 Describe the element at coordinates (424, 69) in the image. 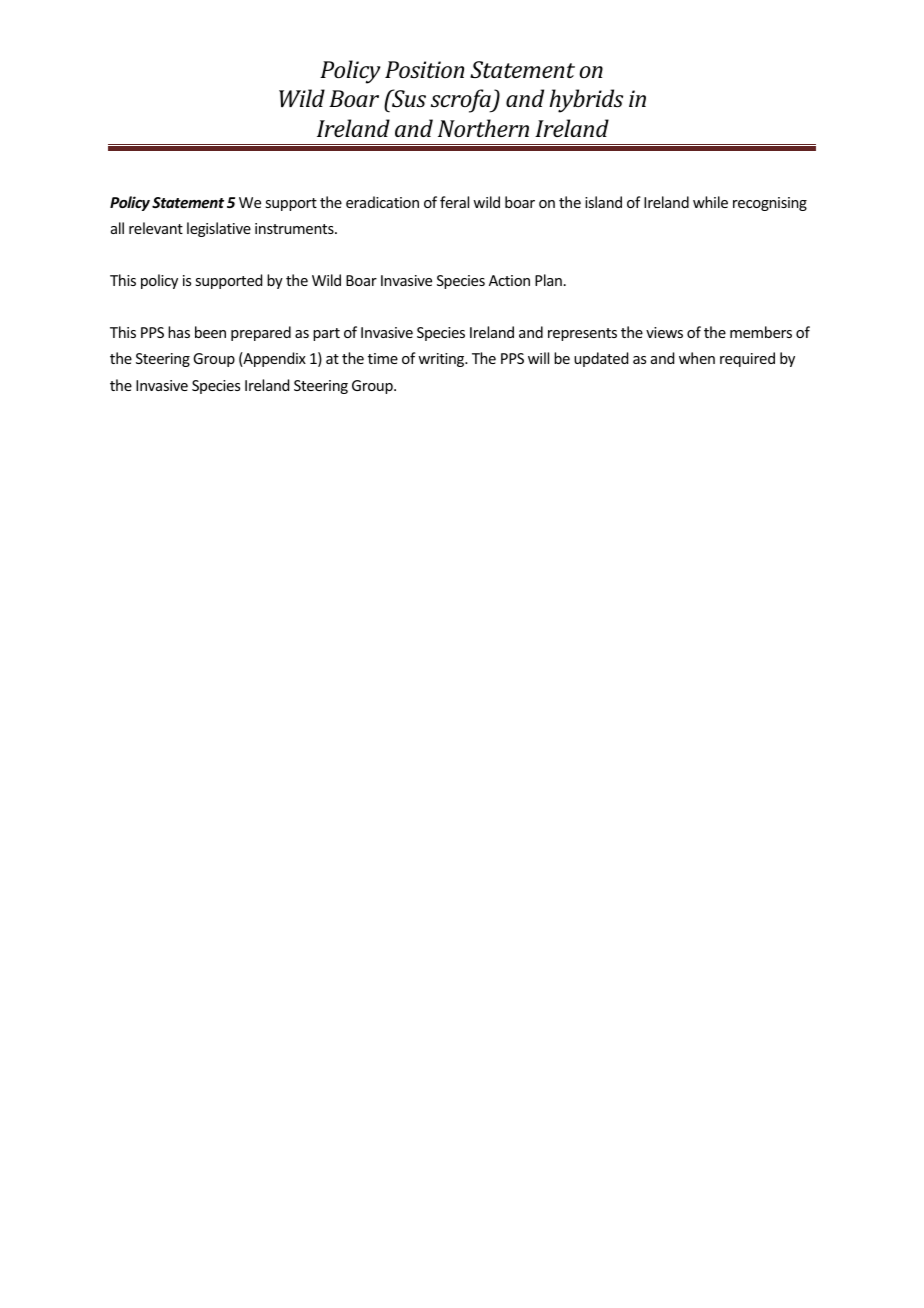

I see `Position` at that location.
